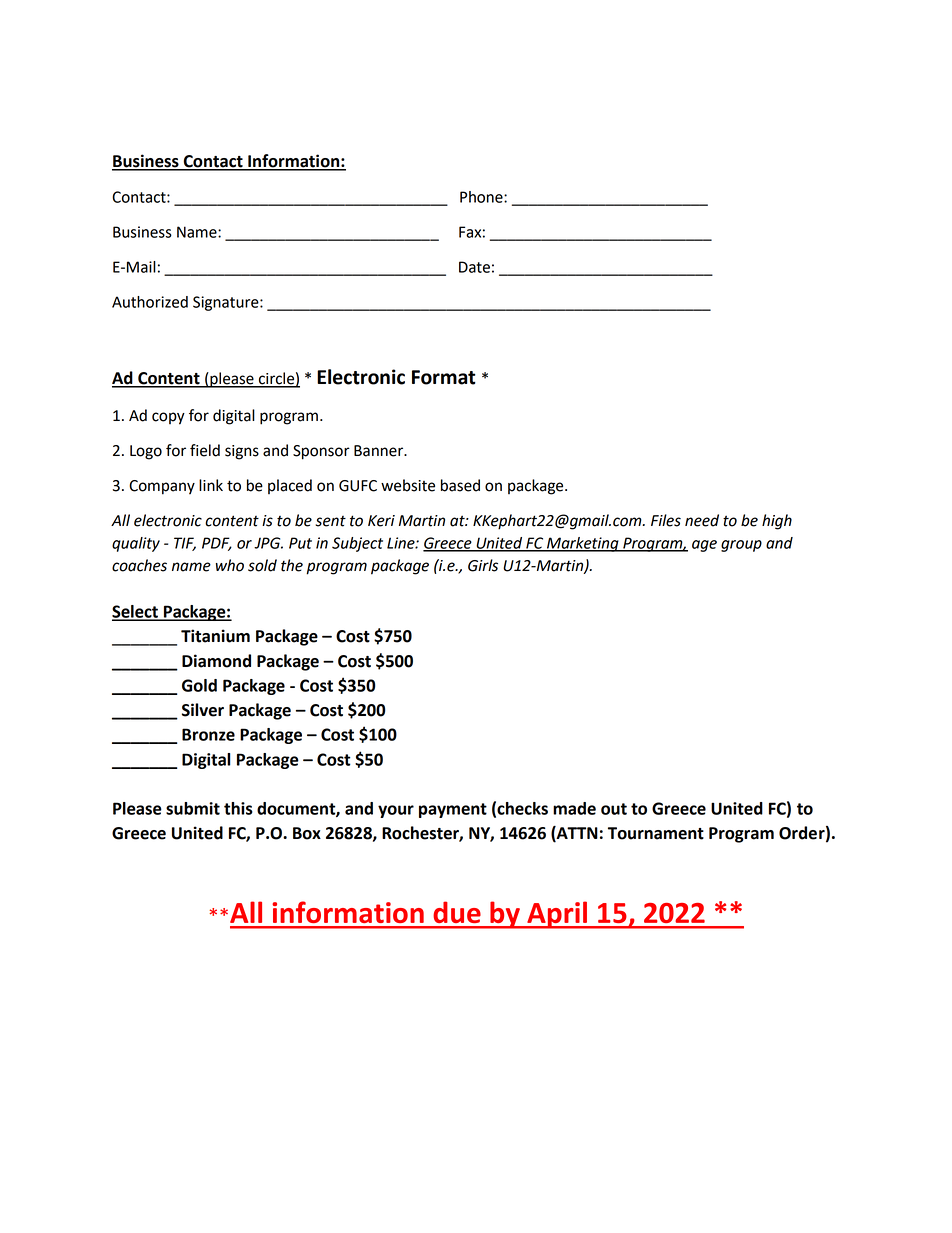 This page has height=1233, width=952. What do you see at coordinates (453, 810) in the page?
I see `payment` at bounding box center [453, 810].
